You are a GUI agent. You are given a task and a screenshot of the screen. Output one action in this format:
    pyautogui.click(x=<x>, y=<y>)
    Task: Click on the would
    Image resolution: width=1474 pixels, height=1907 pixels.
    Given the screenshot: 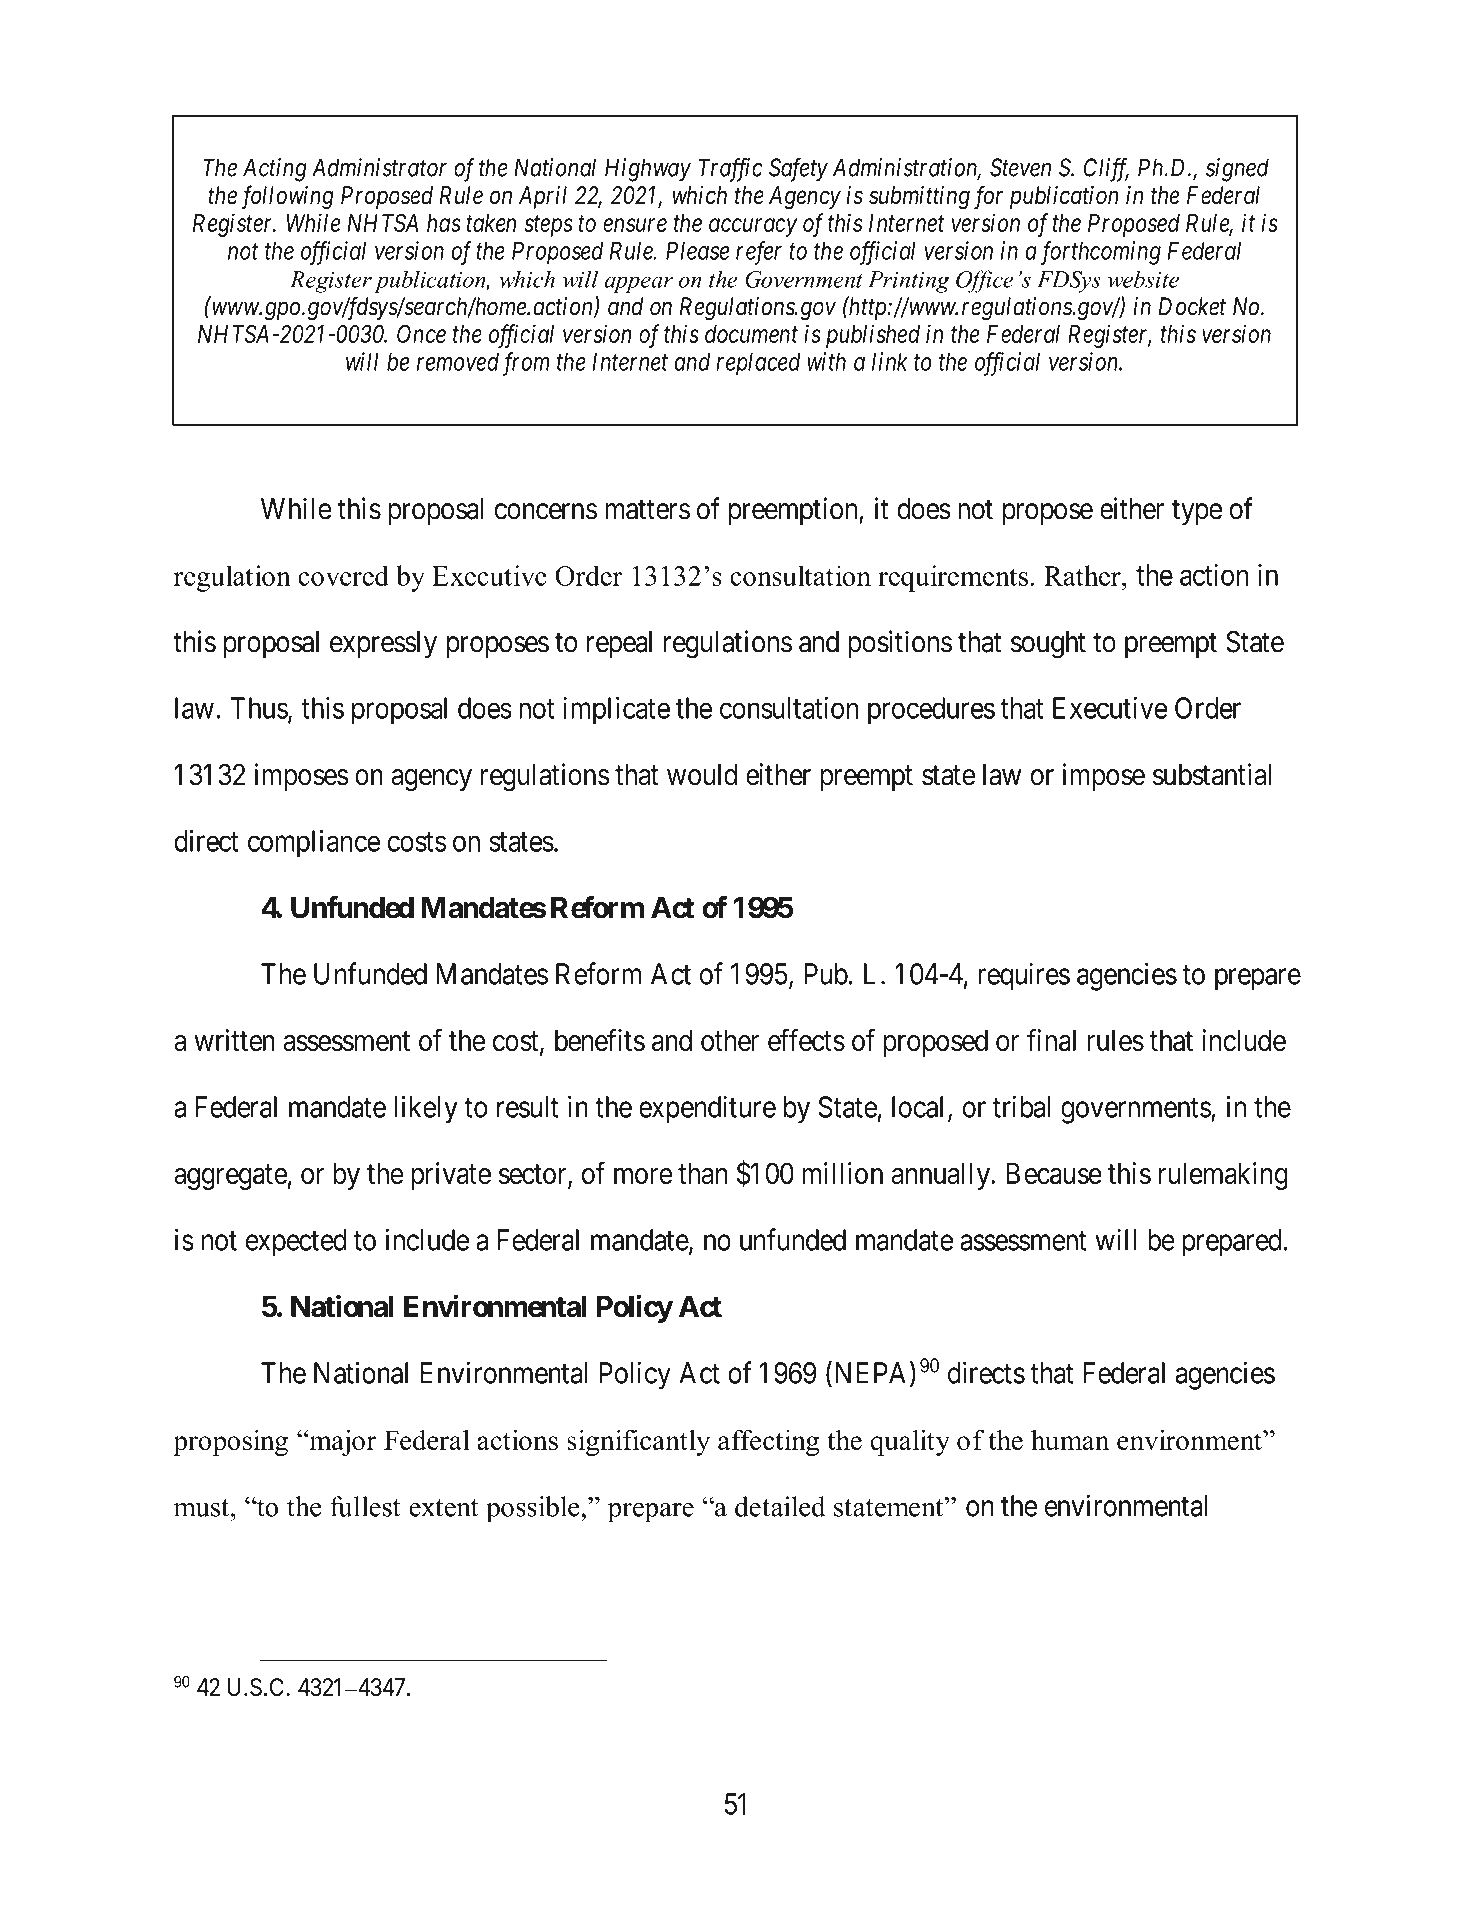 What is the action you would take?
    pyautogui.click(x=702, y=775)
